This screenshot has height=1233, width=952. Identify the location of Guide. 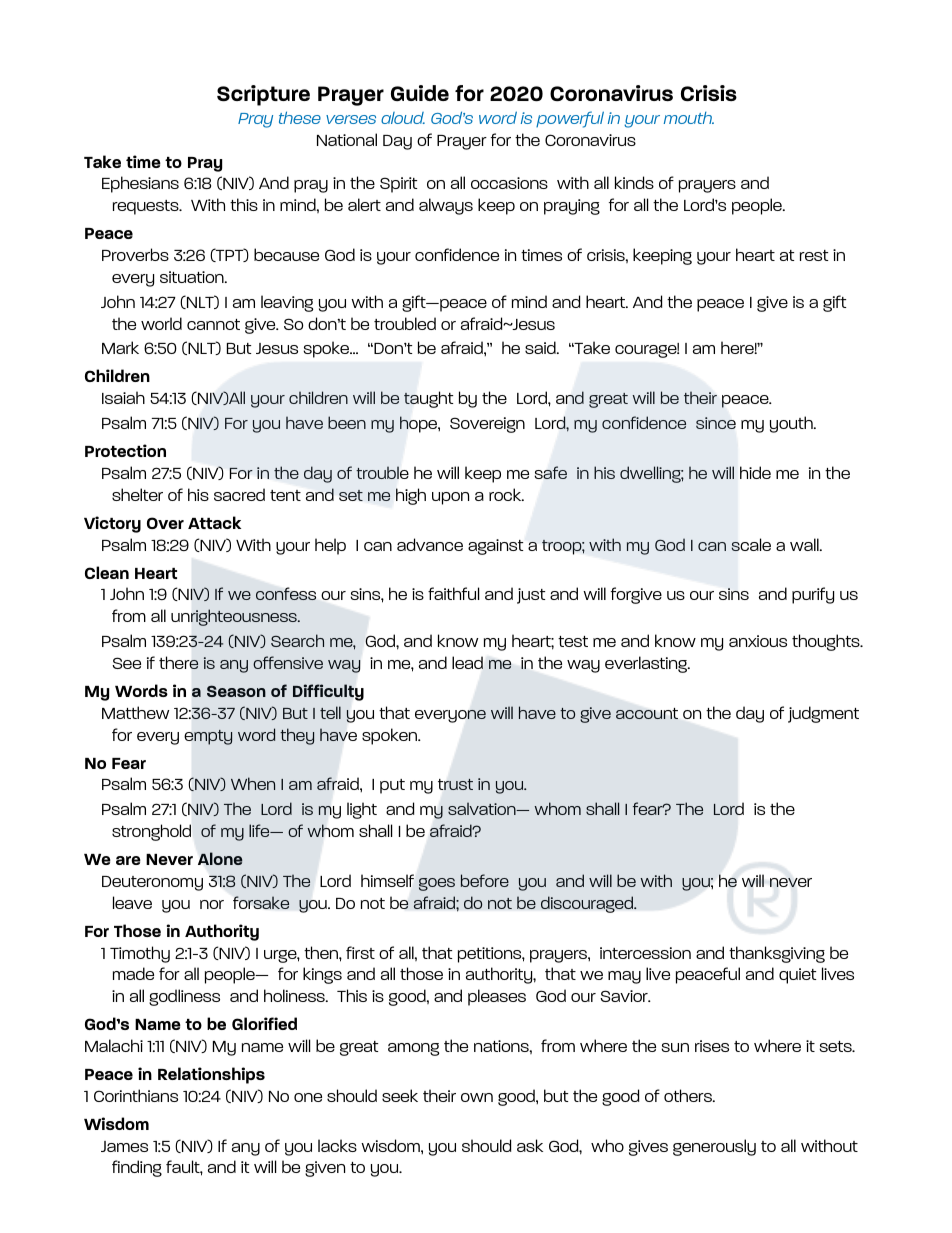
(420, 93).
